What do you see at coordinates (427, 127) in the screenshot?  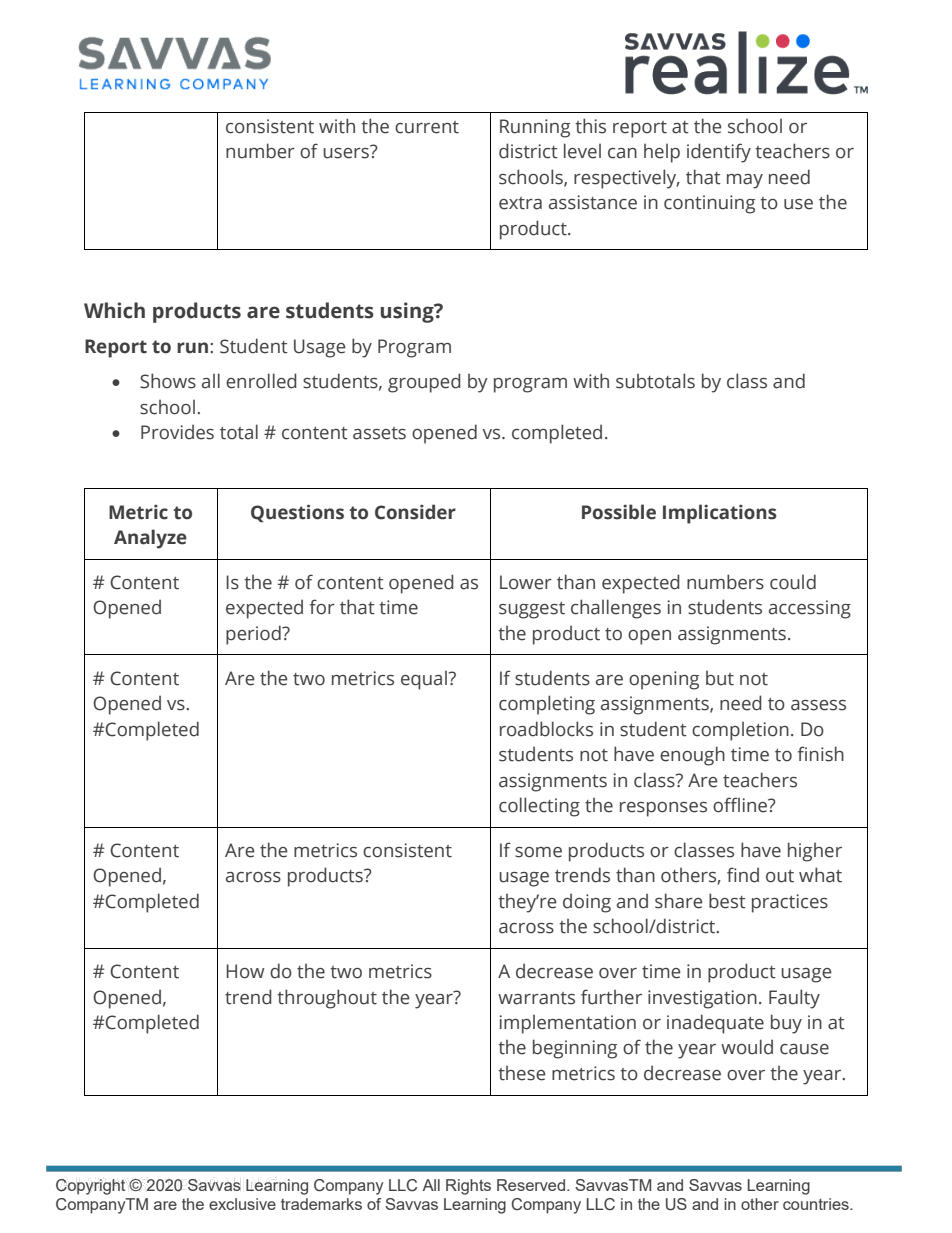 I see `current` at bounding box center [427, 127].
